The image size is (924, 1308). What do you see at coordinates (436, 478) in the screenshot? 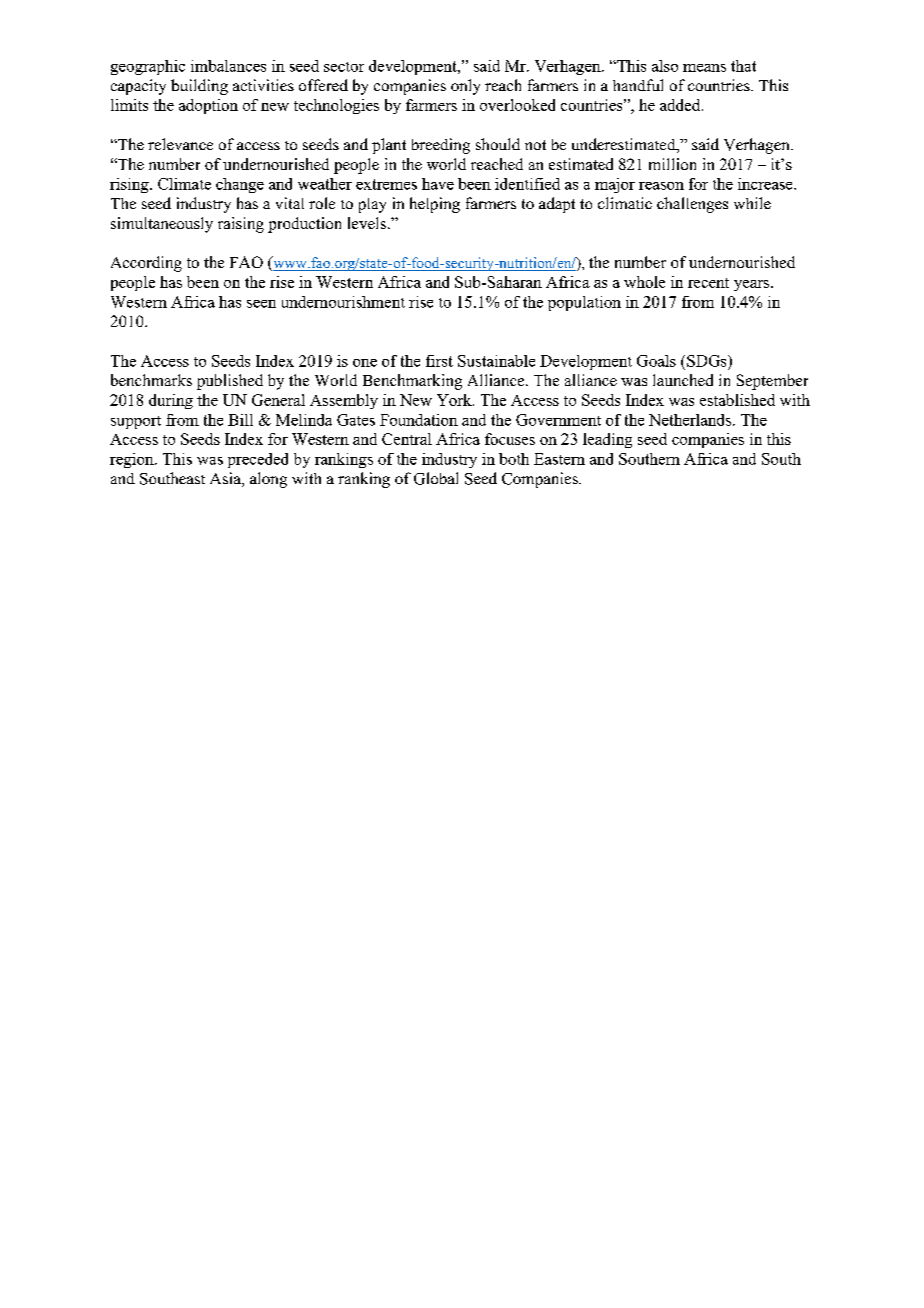
I see `Global` at bounding box center [436, 478].
